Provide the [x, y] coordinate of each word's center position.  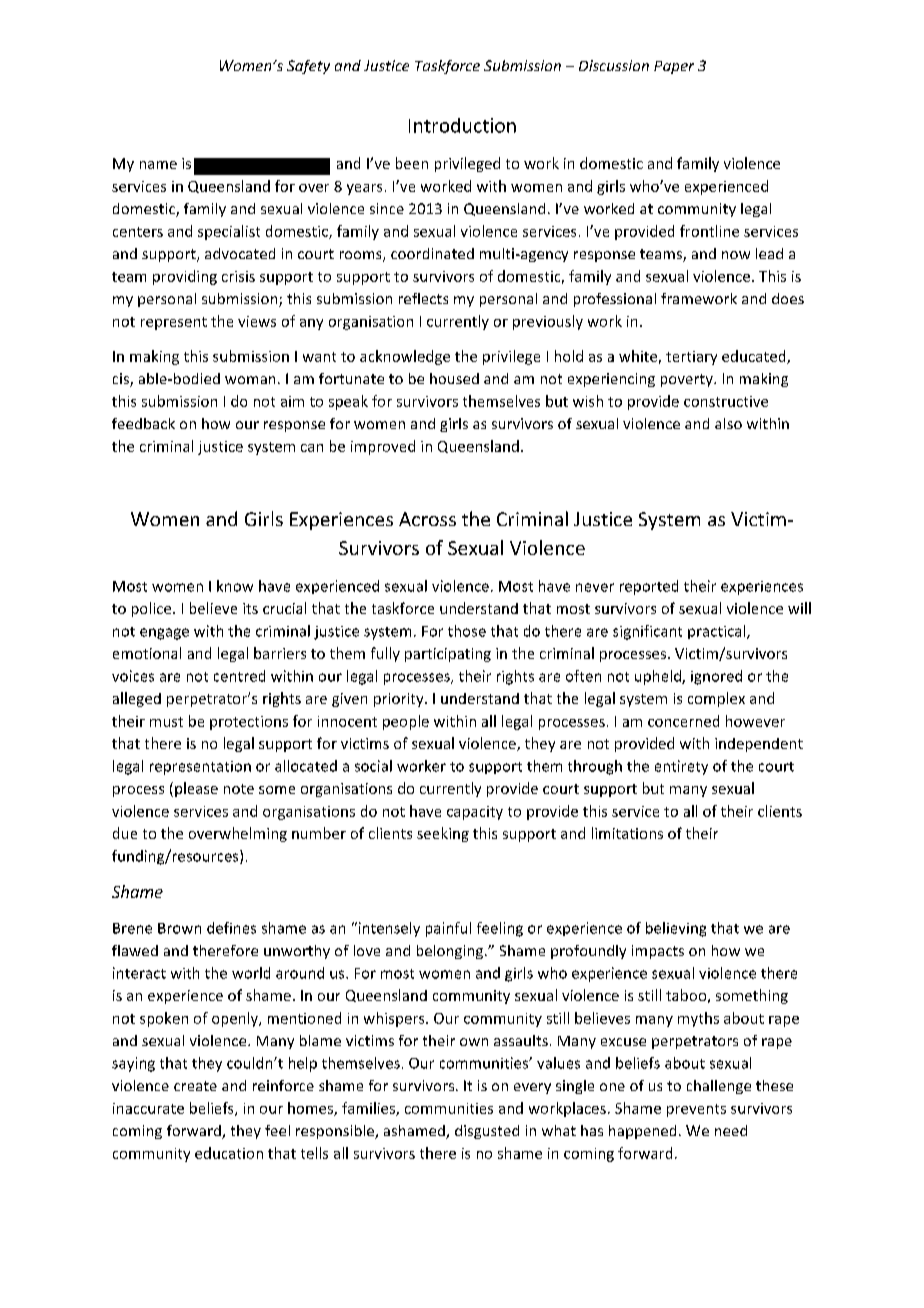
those [467, 631]
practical [718, 632]
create [195, 1086]
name [158, 165]
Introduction [462, 125]
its [250, 608]
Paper [674, 67]
